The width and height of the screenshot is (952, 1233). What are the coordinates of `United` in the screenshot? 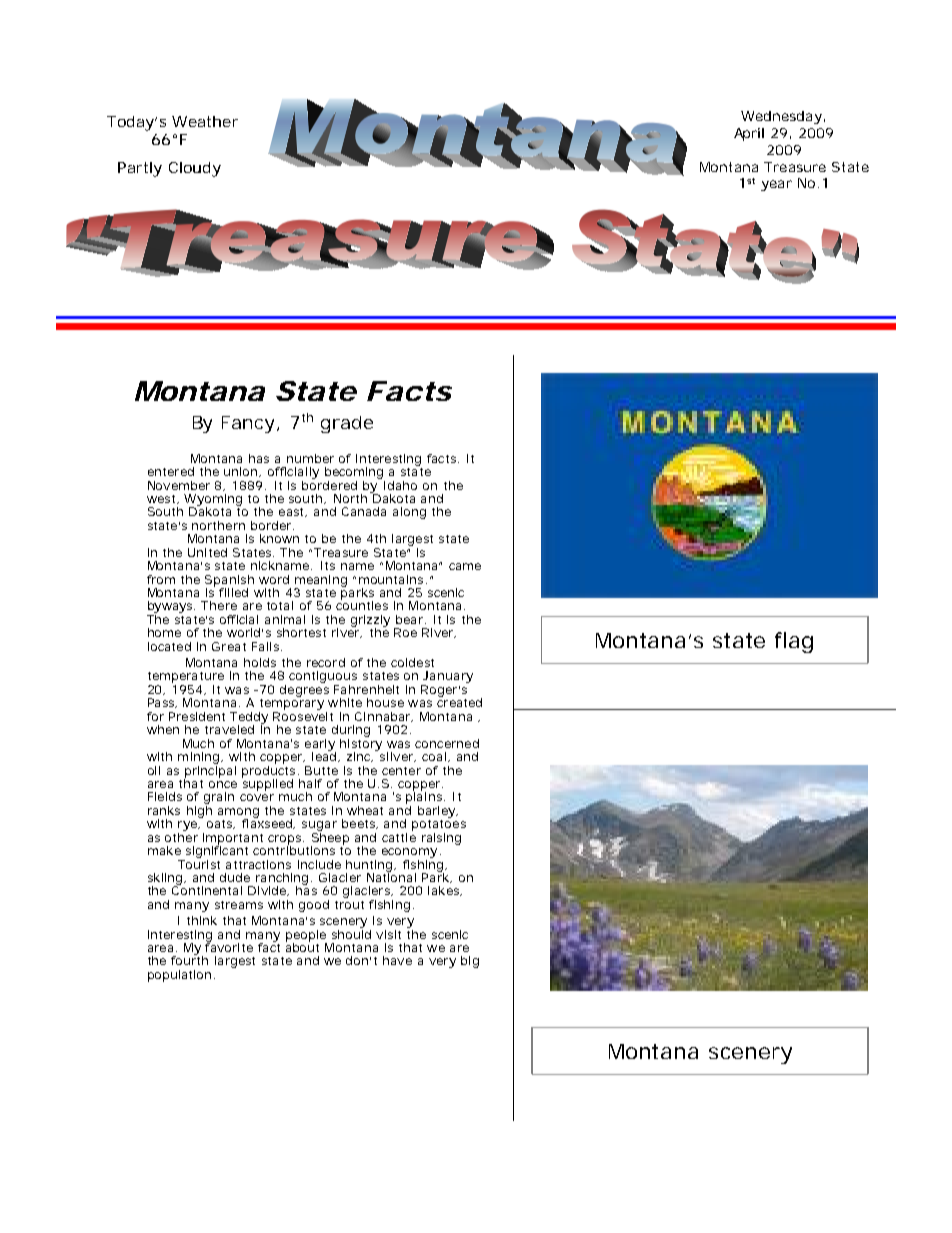 It's located at (207, 552).
